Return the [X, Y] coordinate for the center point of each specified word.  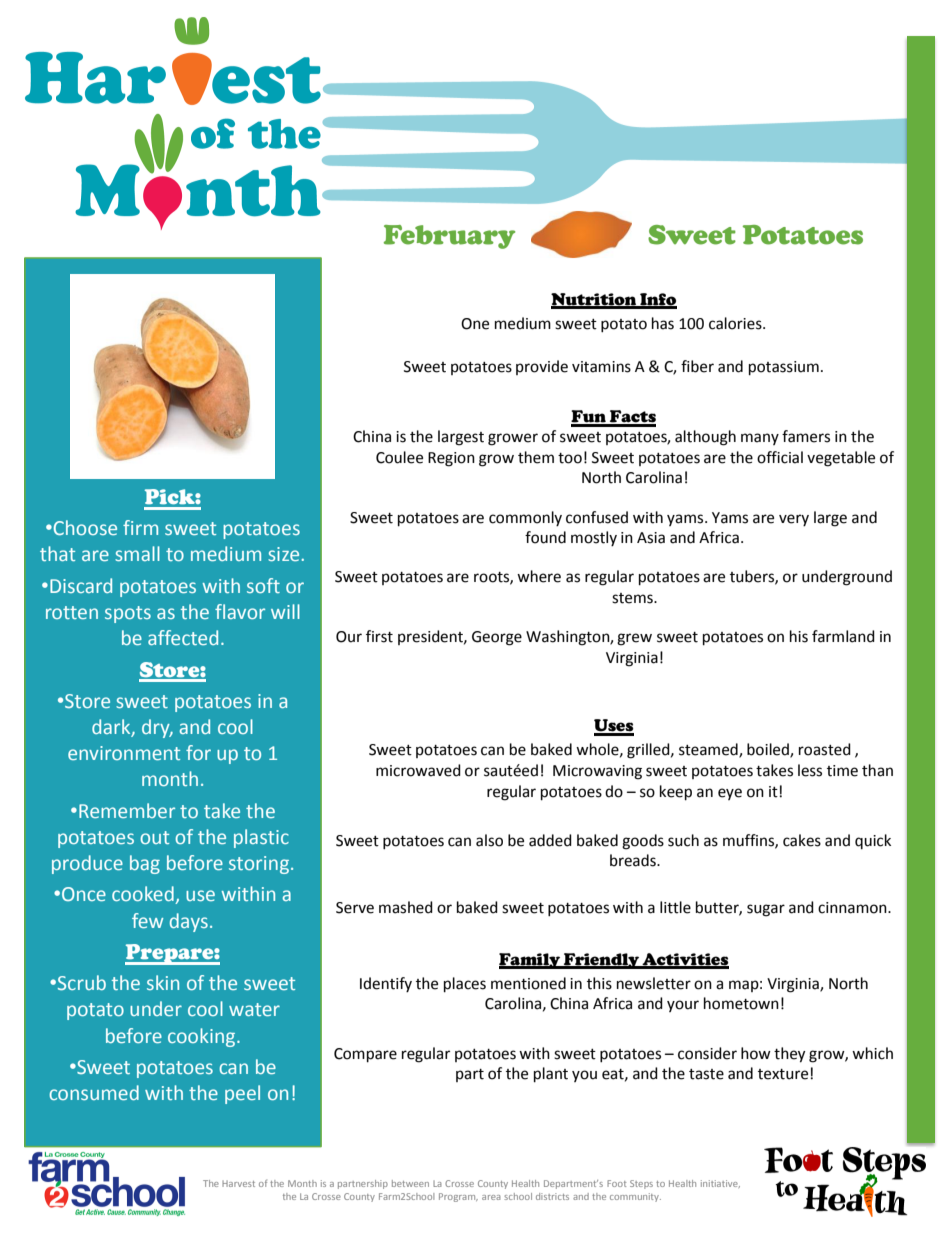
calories [736, 323]
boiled [769, 750]
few [147, 920]
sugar [766, 910]
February [449, 237]
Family [530, 961]
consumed [94, 1092]
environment [124, 753]
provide [542, 367]
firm [140, 527]
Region [451, 459]
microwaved [418, 770]
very [794, 520]
